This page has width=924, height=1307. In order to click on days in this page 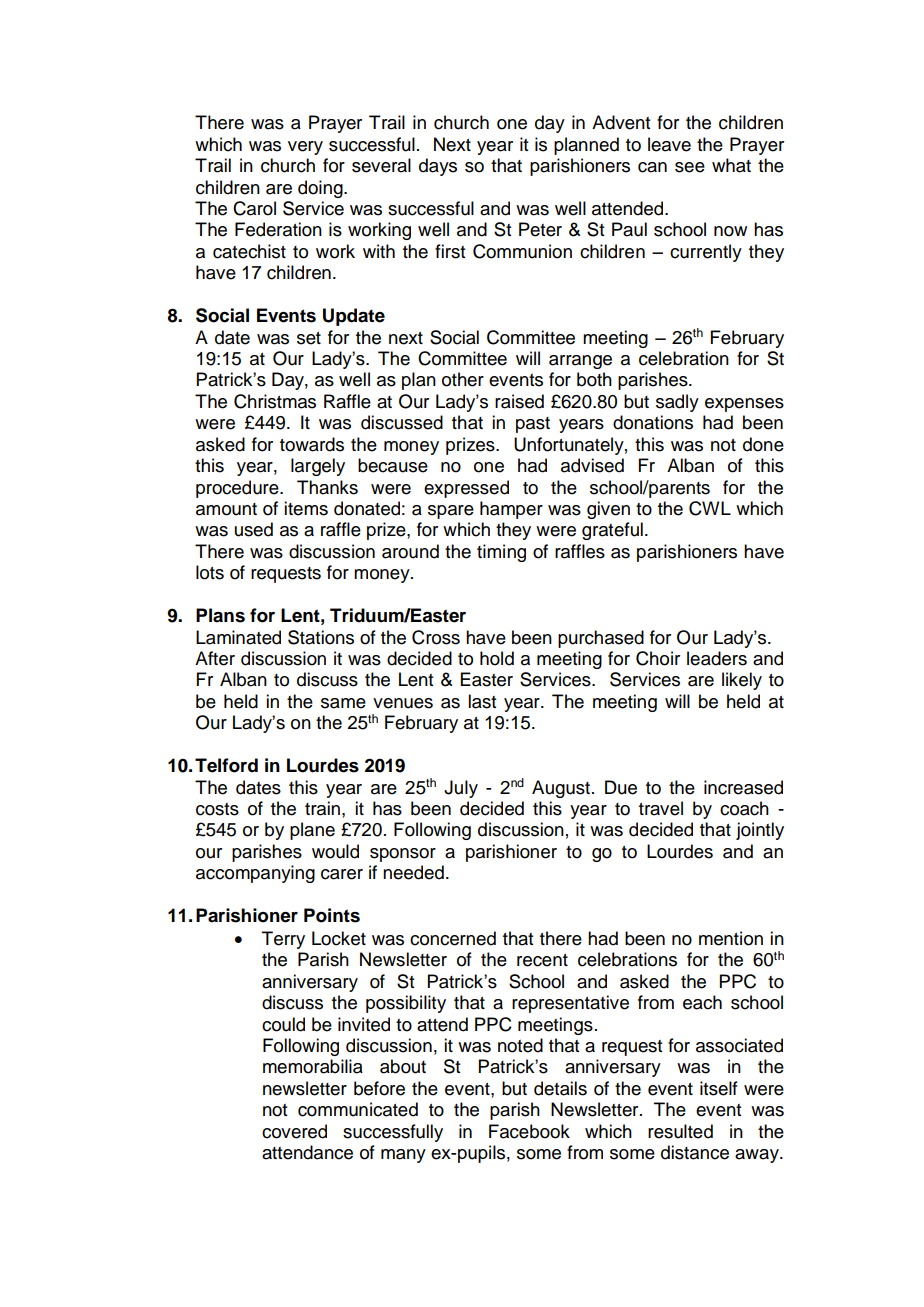, I will do `click(438, 167)`.
